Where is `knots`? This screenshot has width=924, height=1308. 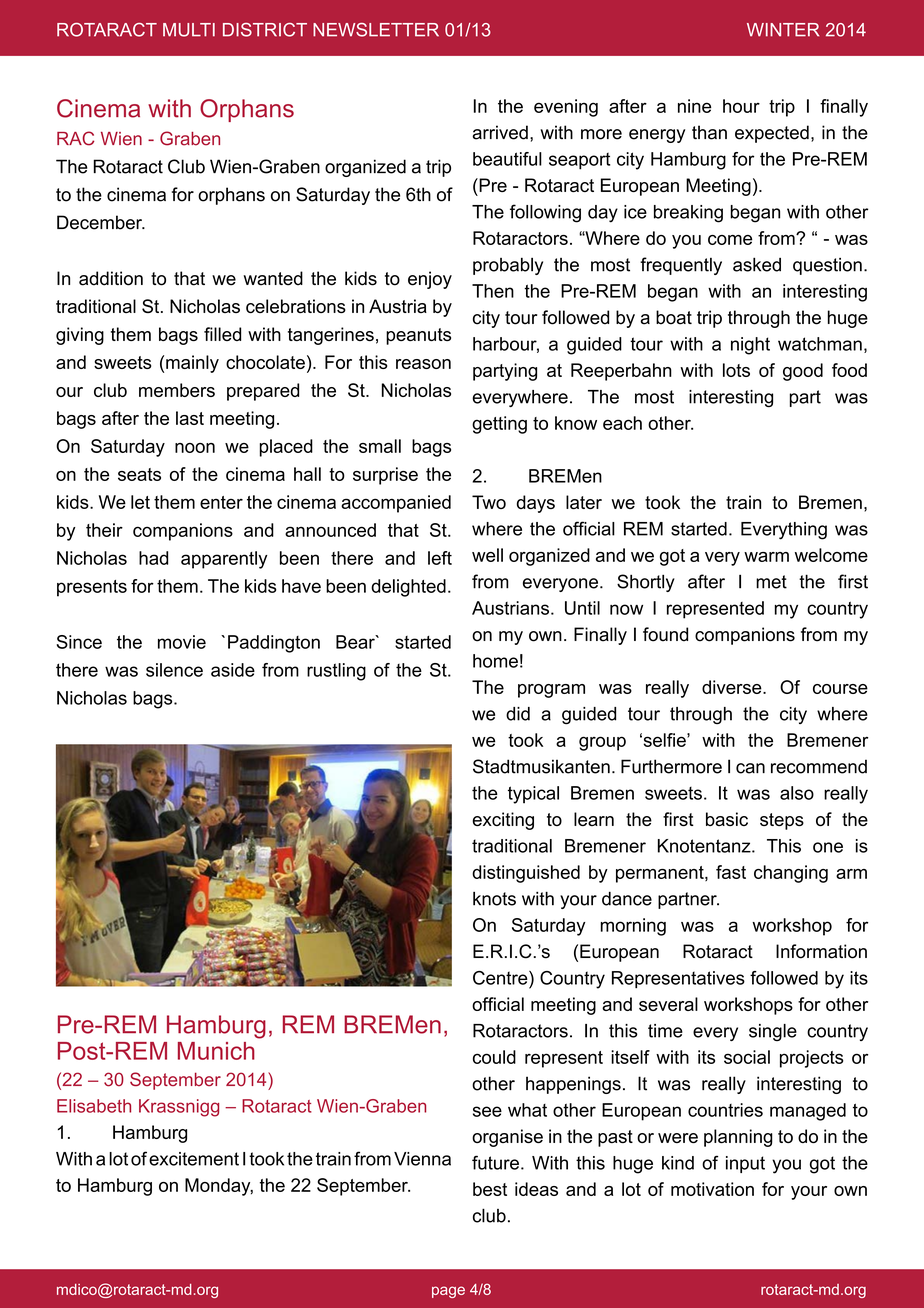 knots is located at coordinates (494, 899).
